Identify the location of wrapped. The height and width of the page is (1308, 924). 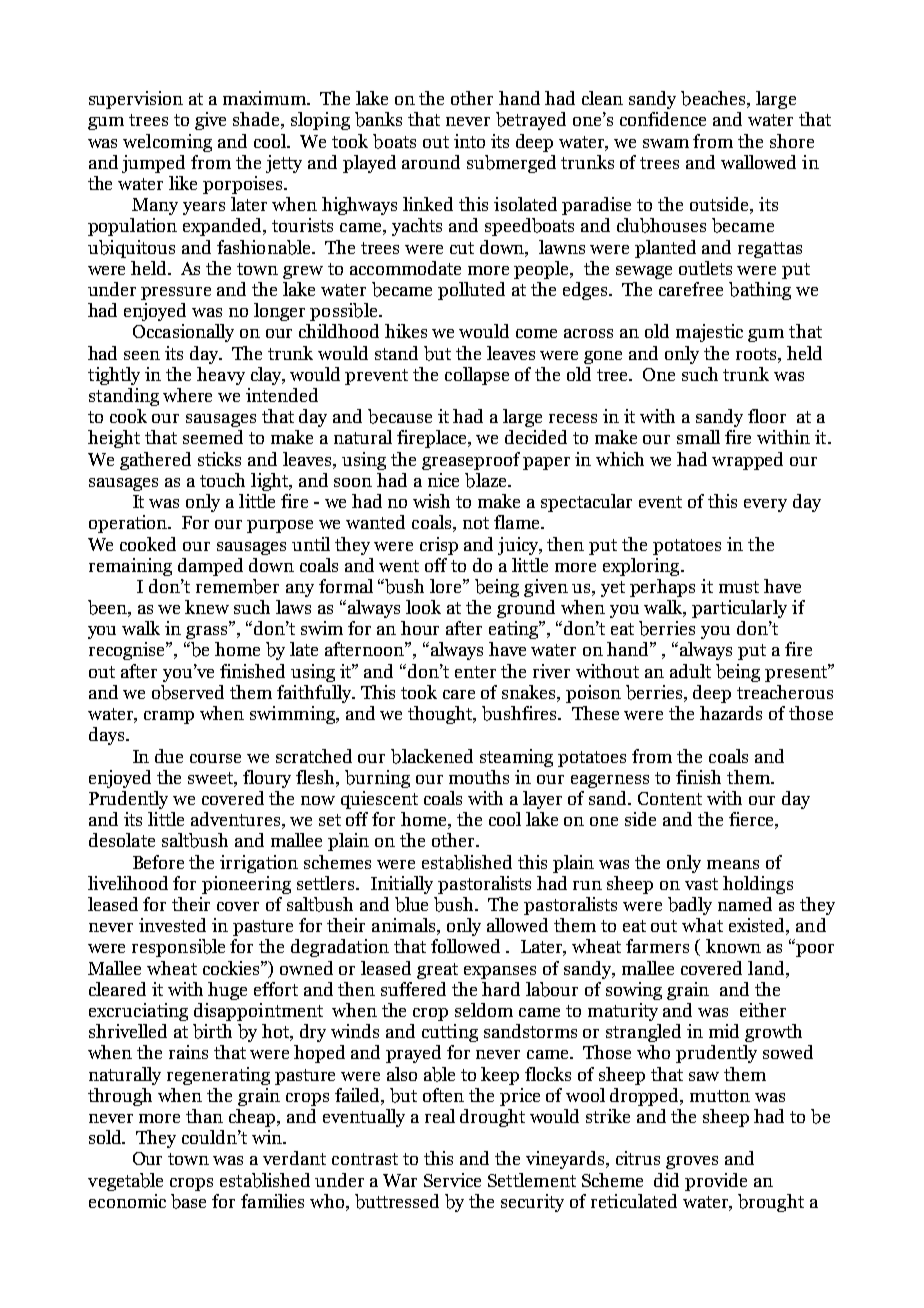
(747, 461).
